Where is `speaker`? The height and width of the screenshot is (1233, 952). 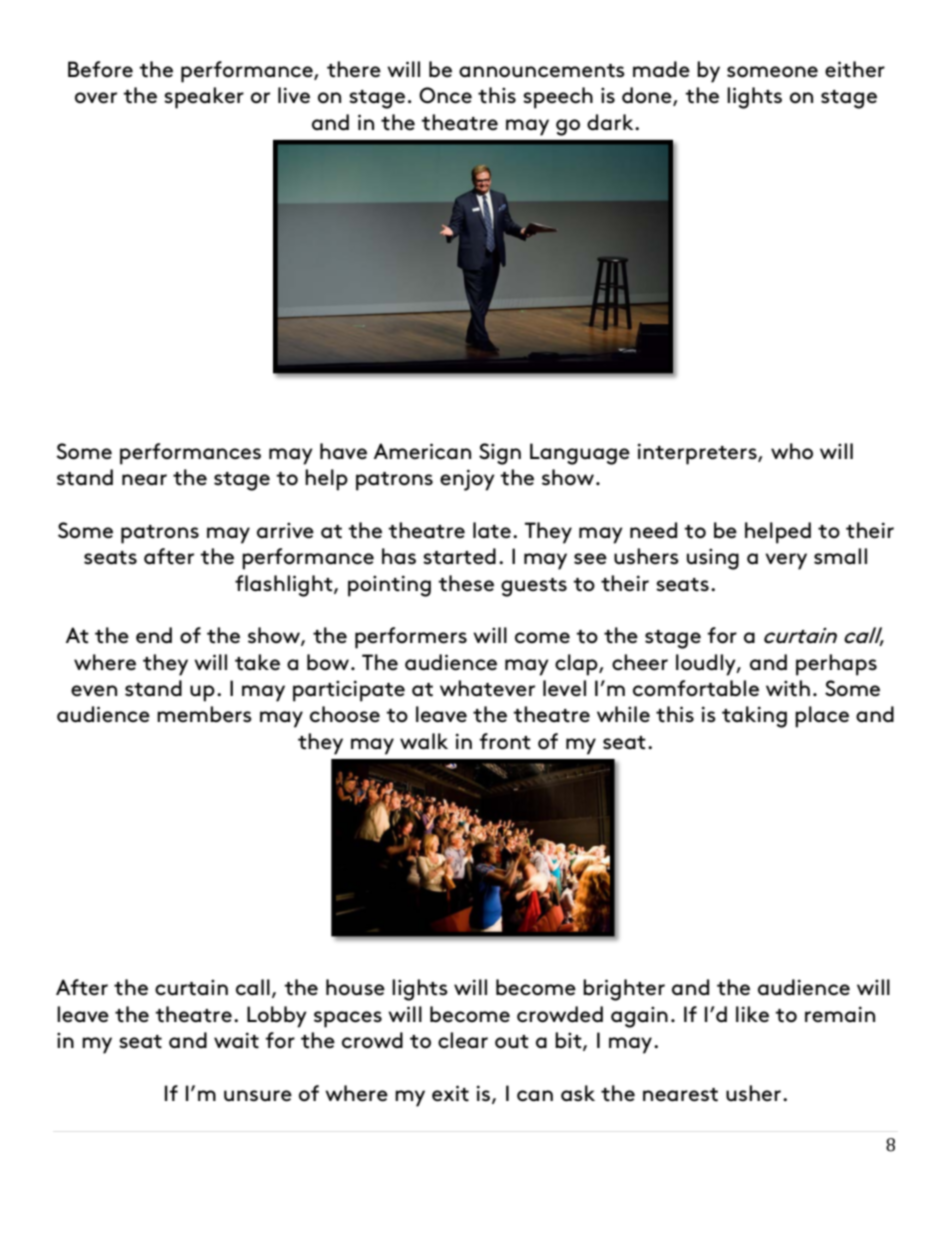 speaker is located at coordinates (204, 98).
